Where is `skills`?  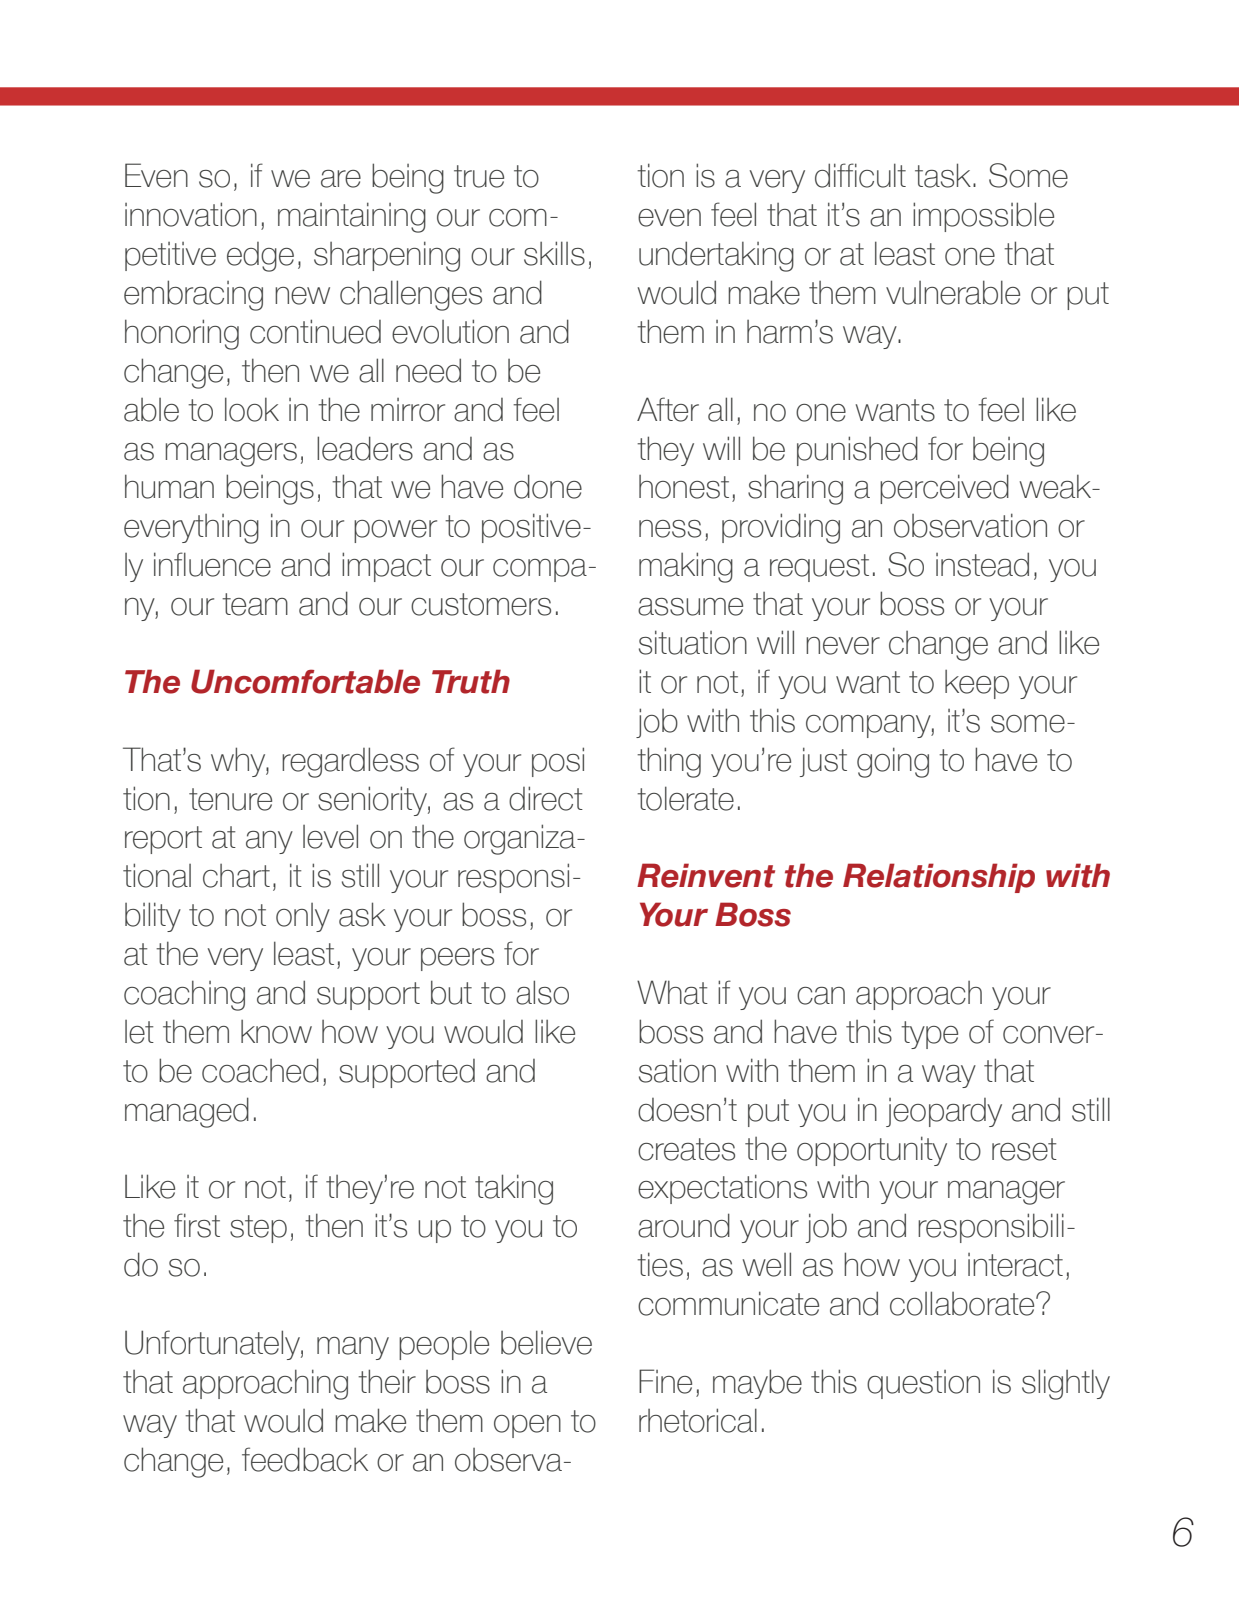
skills is located at coordinates (554, 253).
